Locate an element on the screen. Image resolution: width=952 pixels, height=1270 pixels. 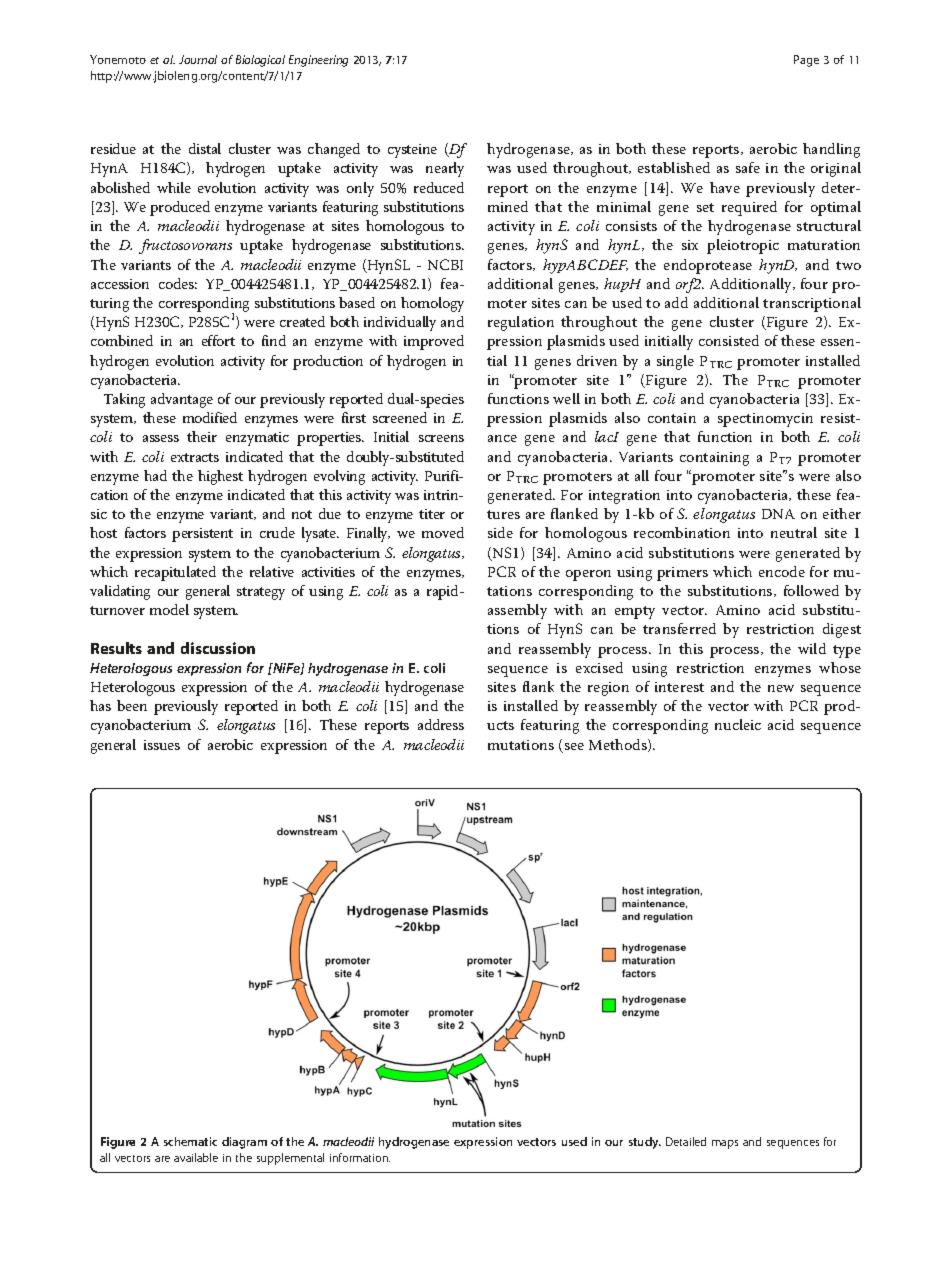
cysteine is located at coordinates (412, 151).
